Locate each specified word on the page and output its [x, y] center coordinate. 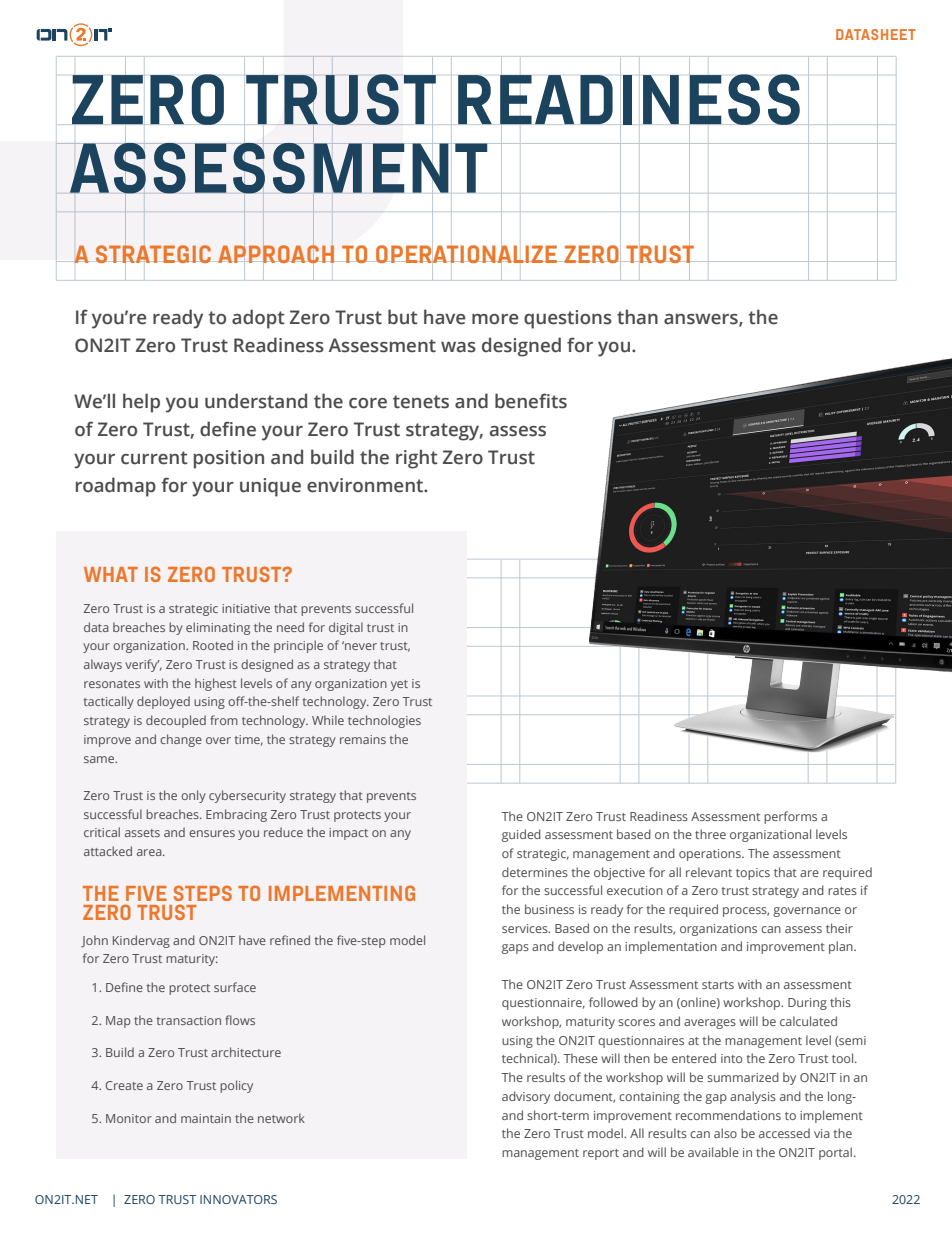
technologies [384, 721]
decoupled [176, 721]
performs [790, 817]
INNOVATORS [238, 1199]
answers [702, 320]
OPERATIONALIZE [467, 254]
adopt [258, 319]
